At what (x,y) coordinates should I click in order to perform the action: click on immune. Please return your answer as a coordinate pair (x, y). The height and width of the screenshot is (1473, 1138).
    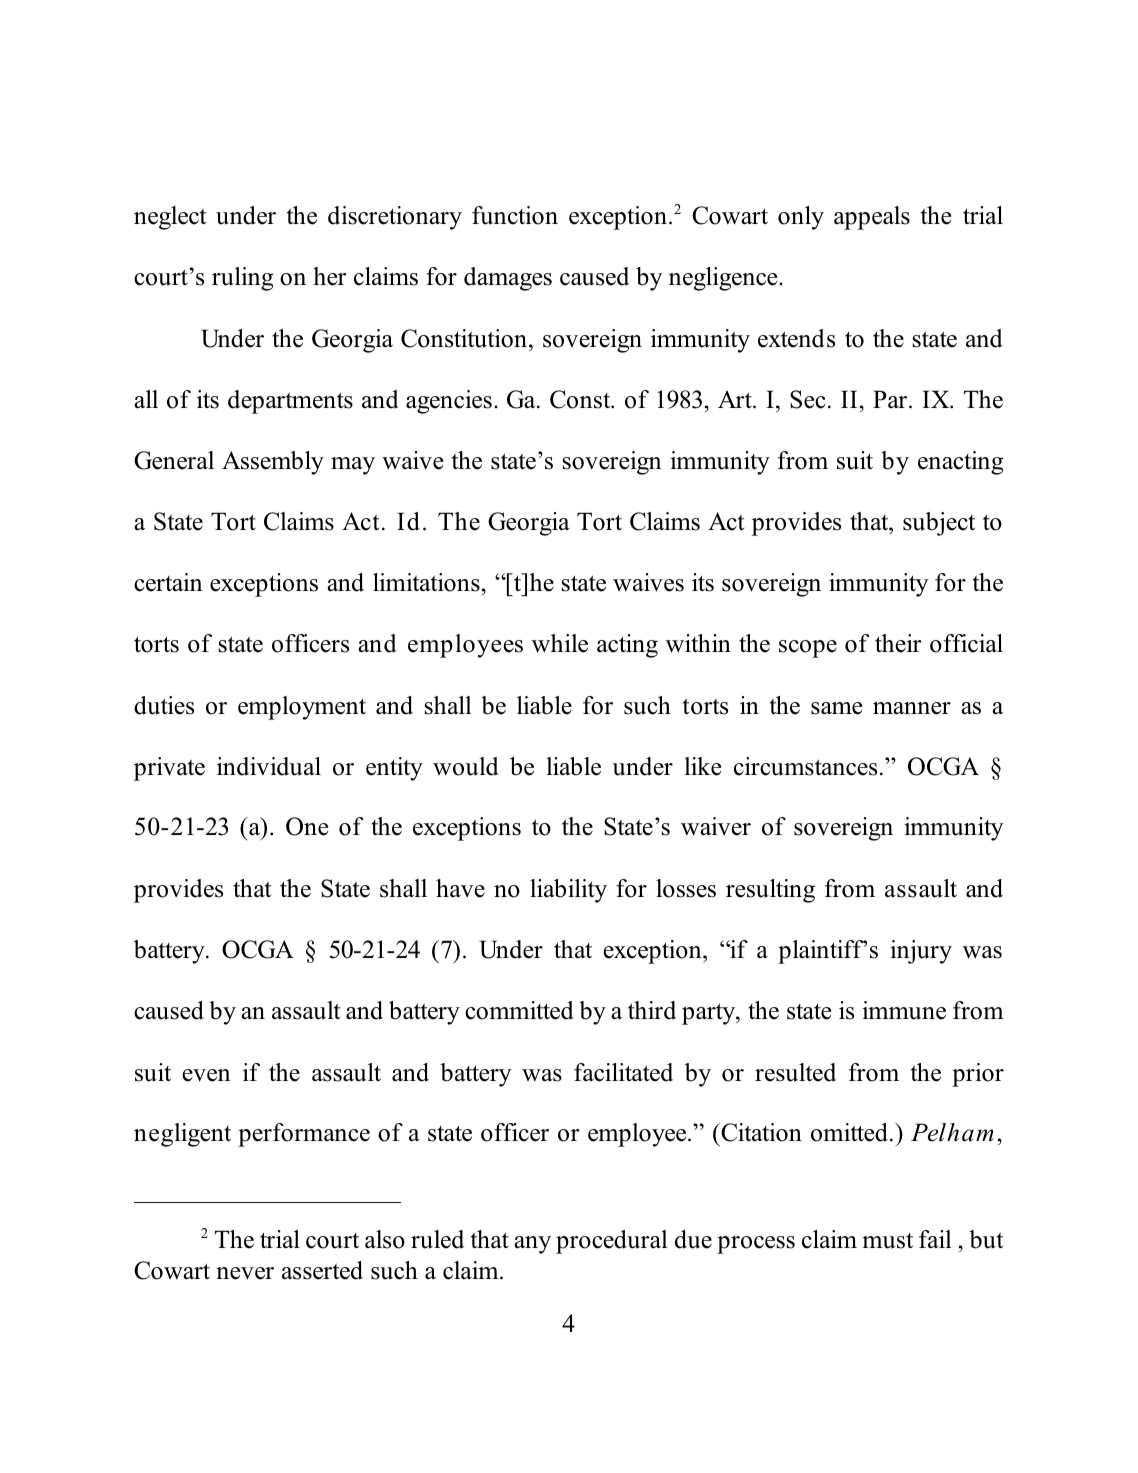
    Looking at the image, I should click on (904, 1010).
